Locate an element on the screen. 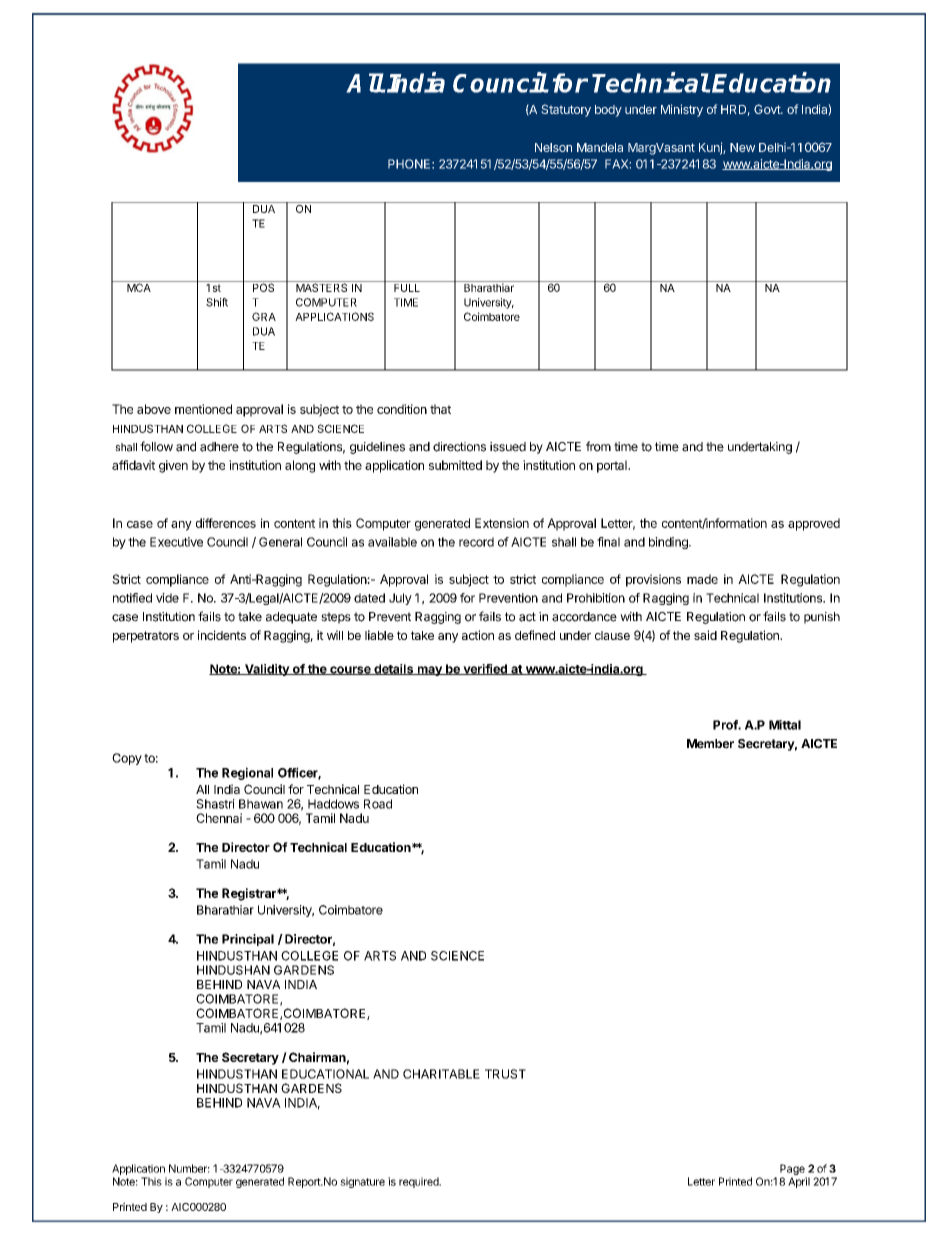 Image resolution: width=952 pixels, height=1233 pixels. TRUST is located at coordinates (505, 1074).
